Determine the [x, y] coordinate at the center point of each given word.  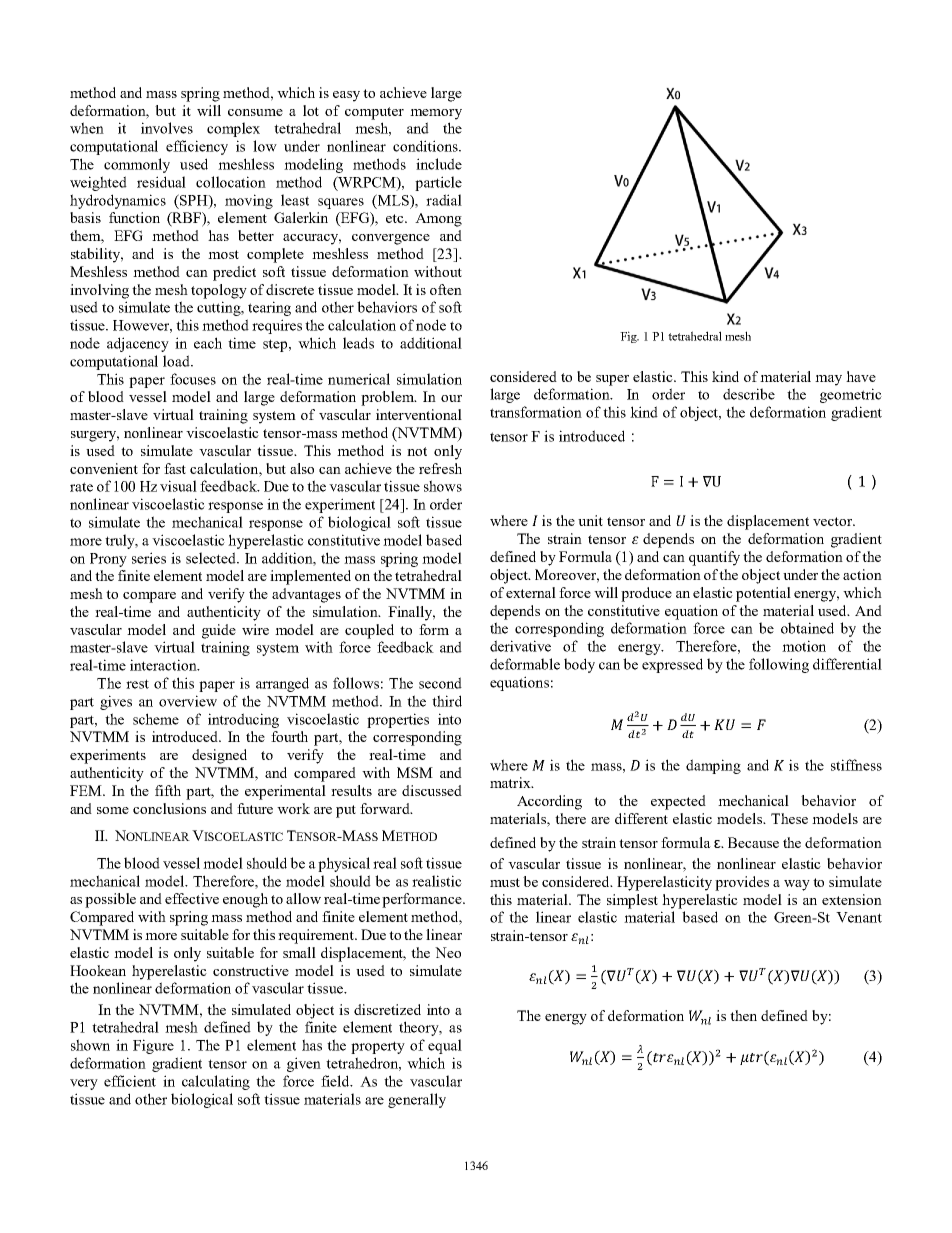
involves [167, 128]
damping [713, 766]
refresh [440, 468]
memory [436, 114]
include [439, 164]
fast [175, 468]
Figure [153, 1046]
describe [749, 394]
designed [219, 756]
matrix [511, 782]
